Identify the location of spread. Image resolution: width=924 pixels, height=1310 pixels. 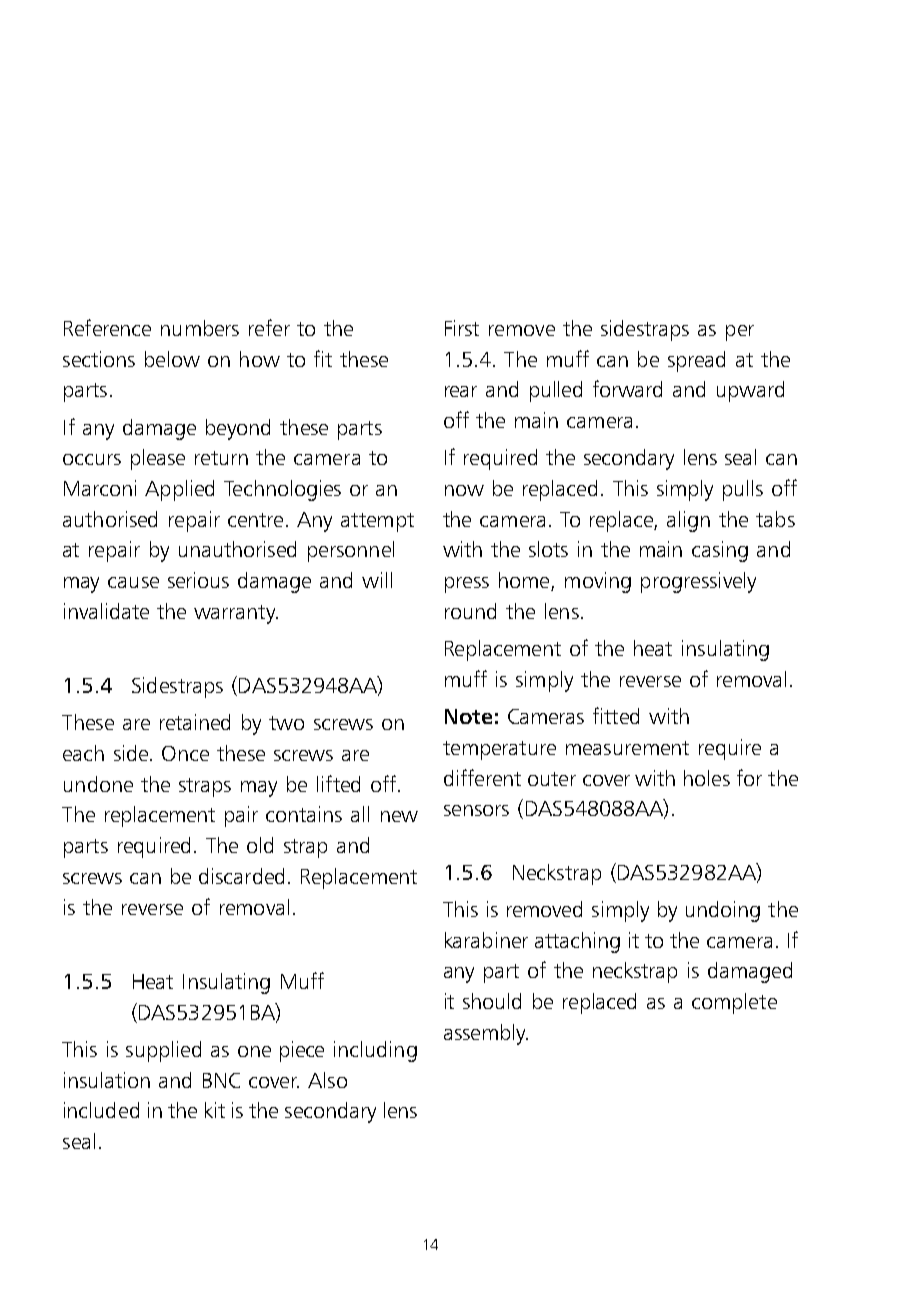
(696, 361).
